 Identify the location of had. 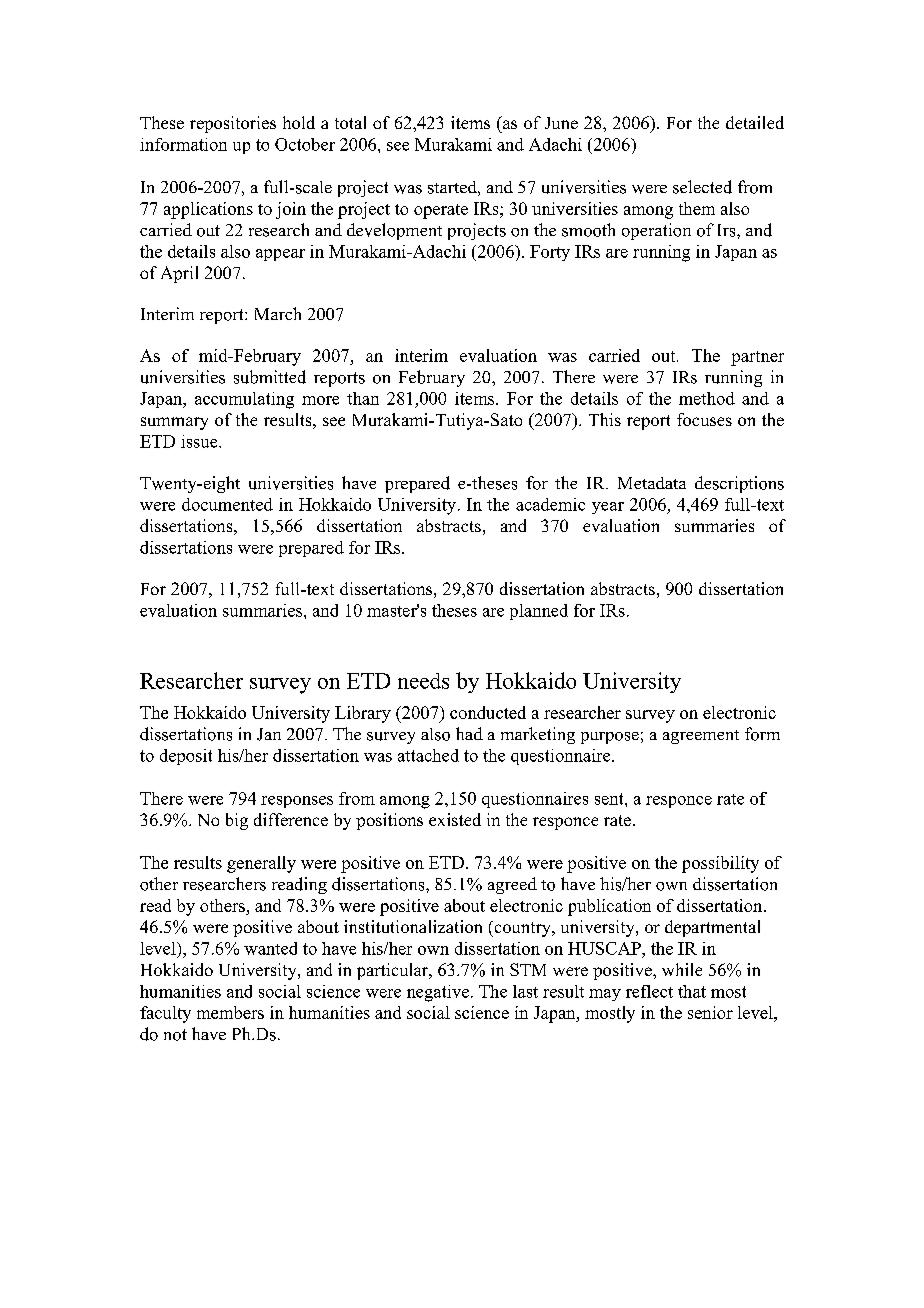
(469, 733).
